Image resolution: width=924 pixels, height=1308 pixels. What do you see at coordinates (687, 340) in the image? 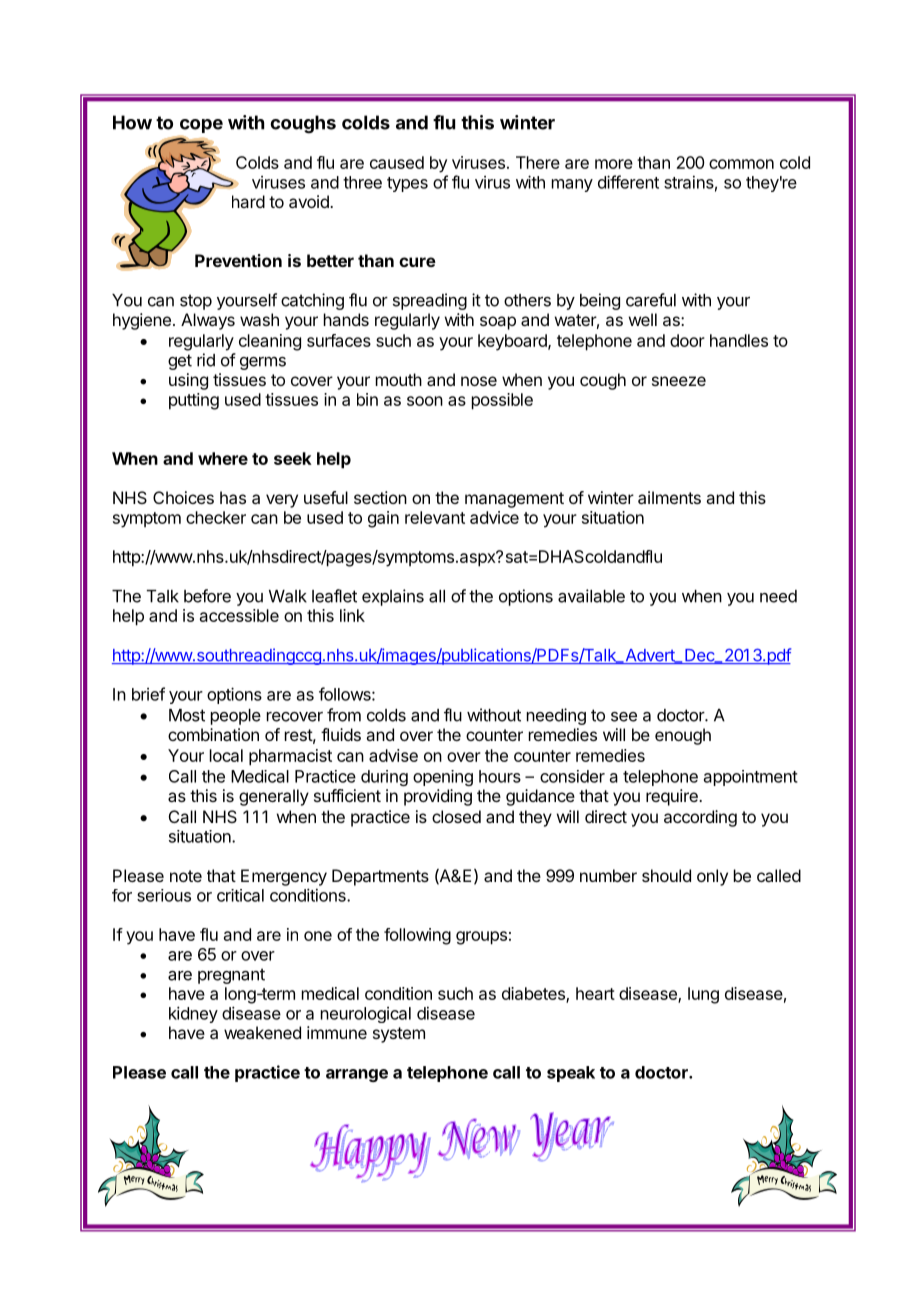
I see `door` at bounding box center [687, 340].
